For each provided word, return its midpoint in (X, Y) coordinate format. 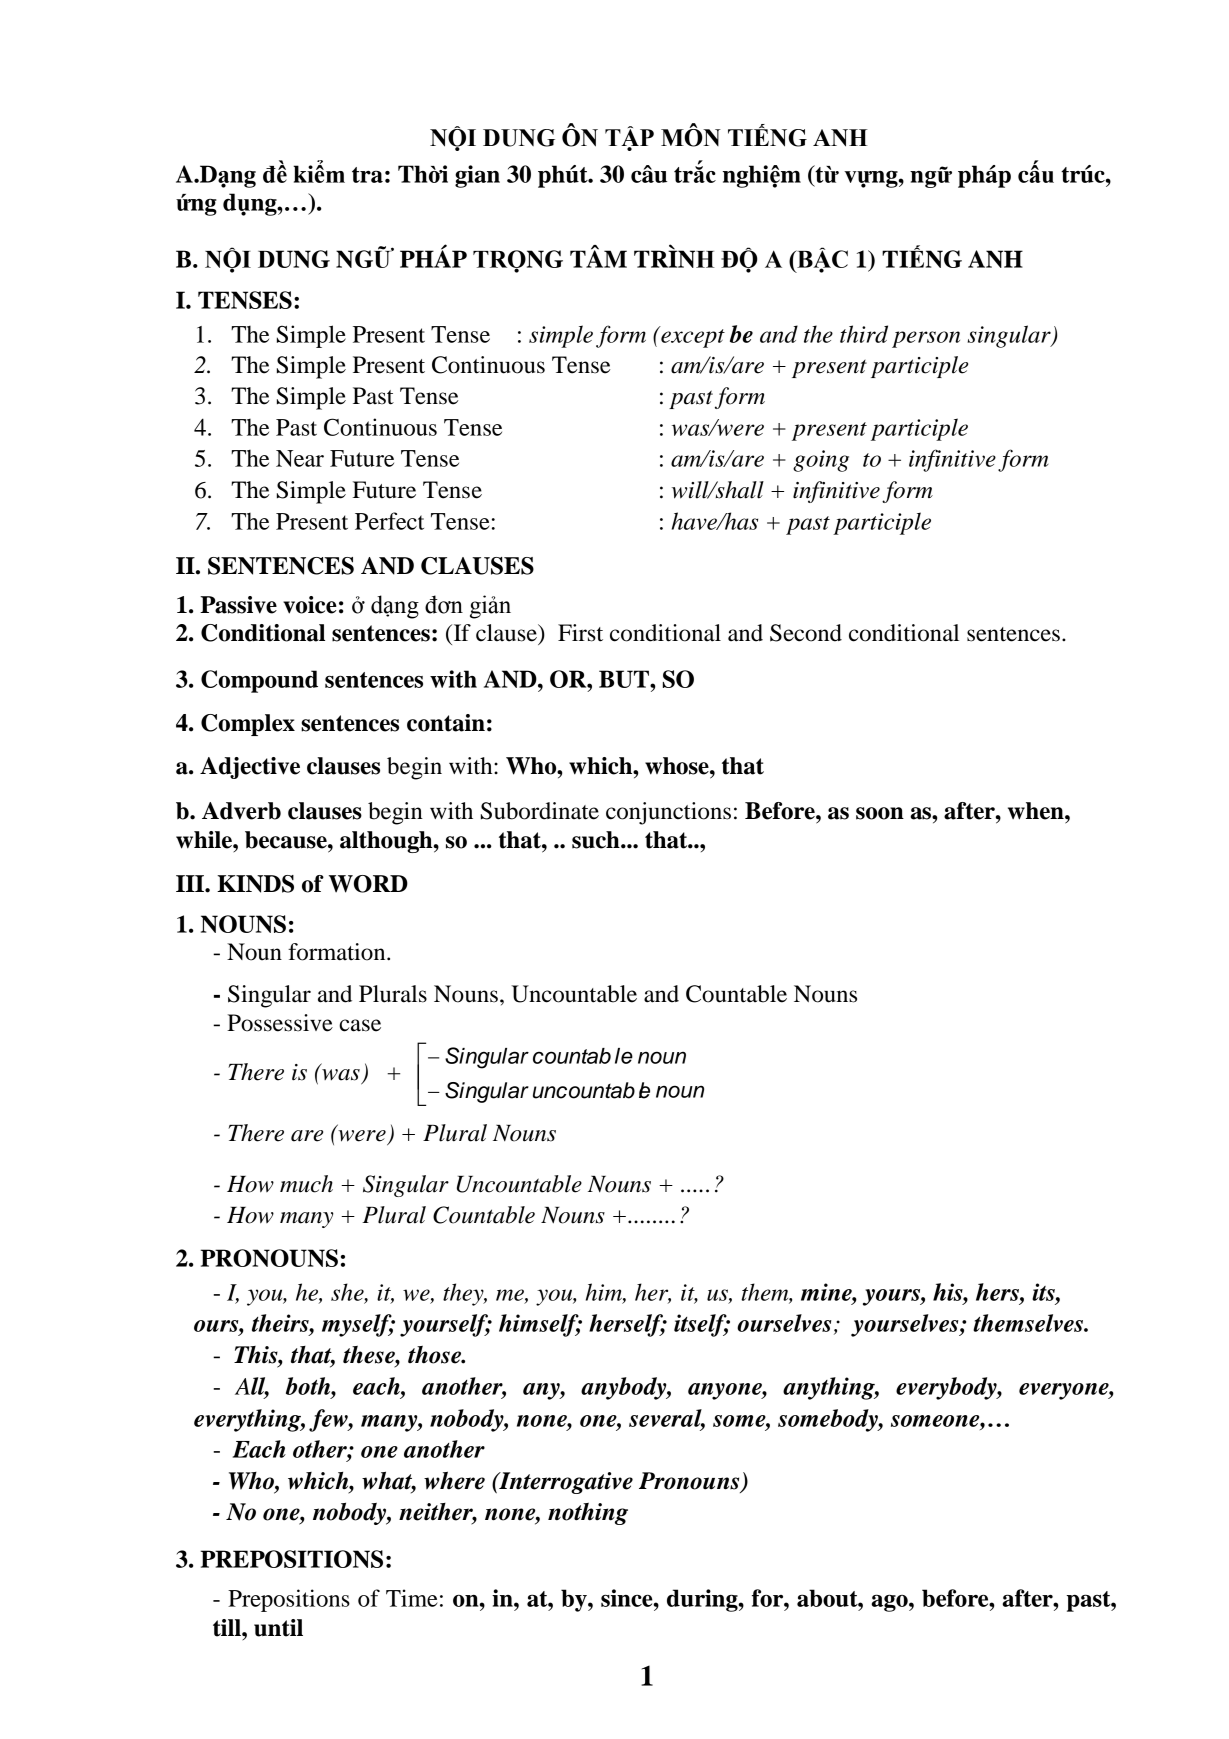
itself (701, 1325)
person (926, 339)
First (580, 633)
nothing (588, 1514)
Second (806, 633)
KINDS (255, 884)
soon (880, 813)
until (278, 1628)
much (306, 1184)
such (597, 840)
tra (367, 175)
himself (540, 1325)
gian (477, 176)
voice (310, 605)
